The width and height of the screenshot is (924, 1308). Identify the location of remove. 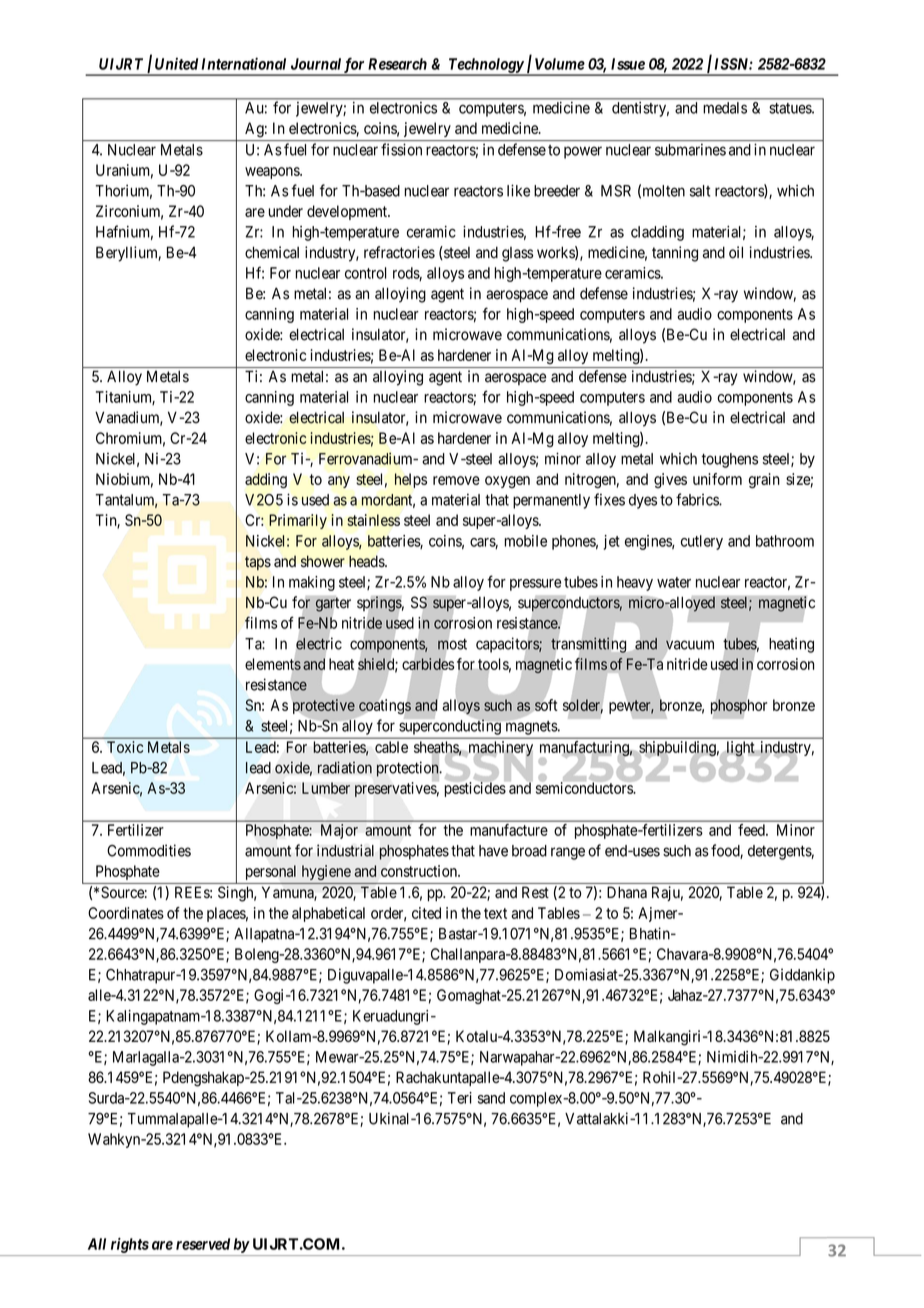
(456, 480).
